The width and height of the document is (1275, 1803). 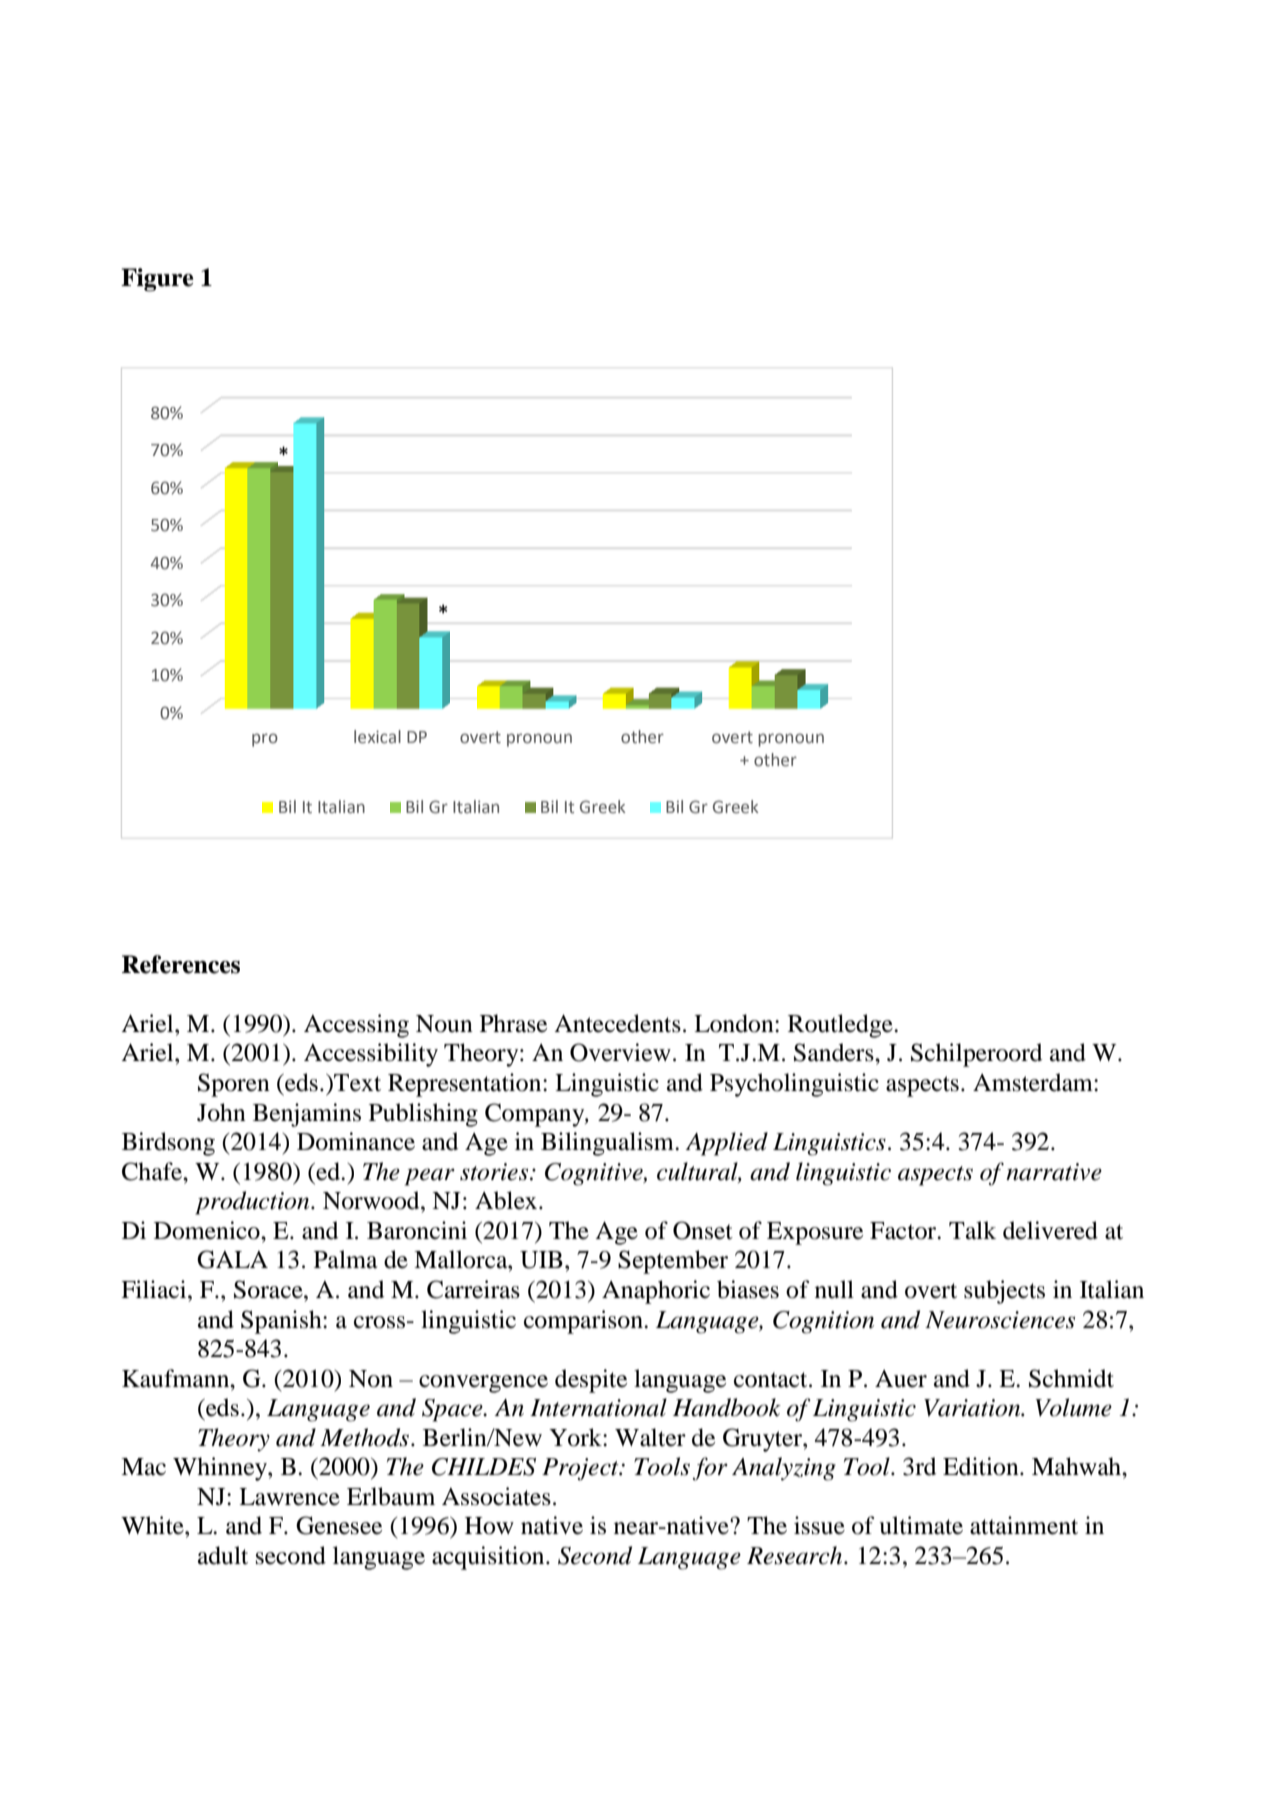 What do you see at coordinates (841, 1026) in the document?
I see `Routledge` at bounding box center [841, 1026].
